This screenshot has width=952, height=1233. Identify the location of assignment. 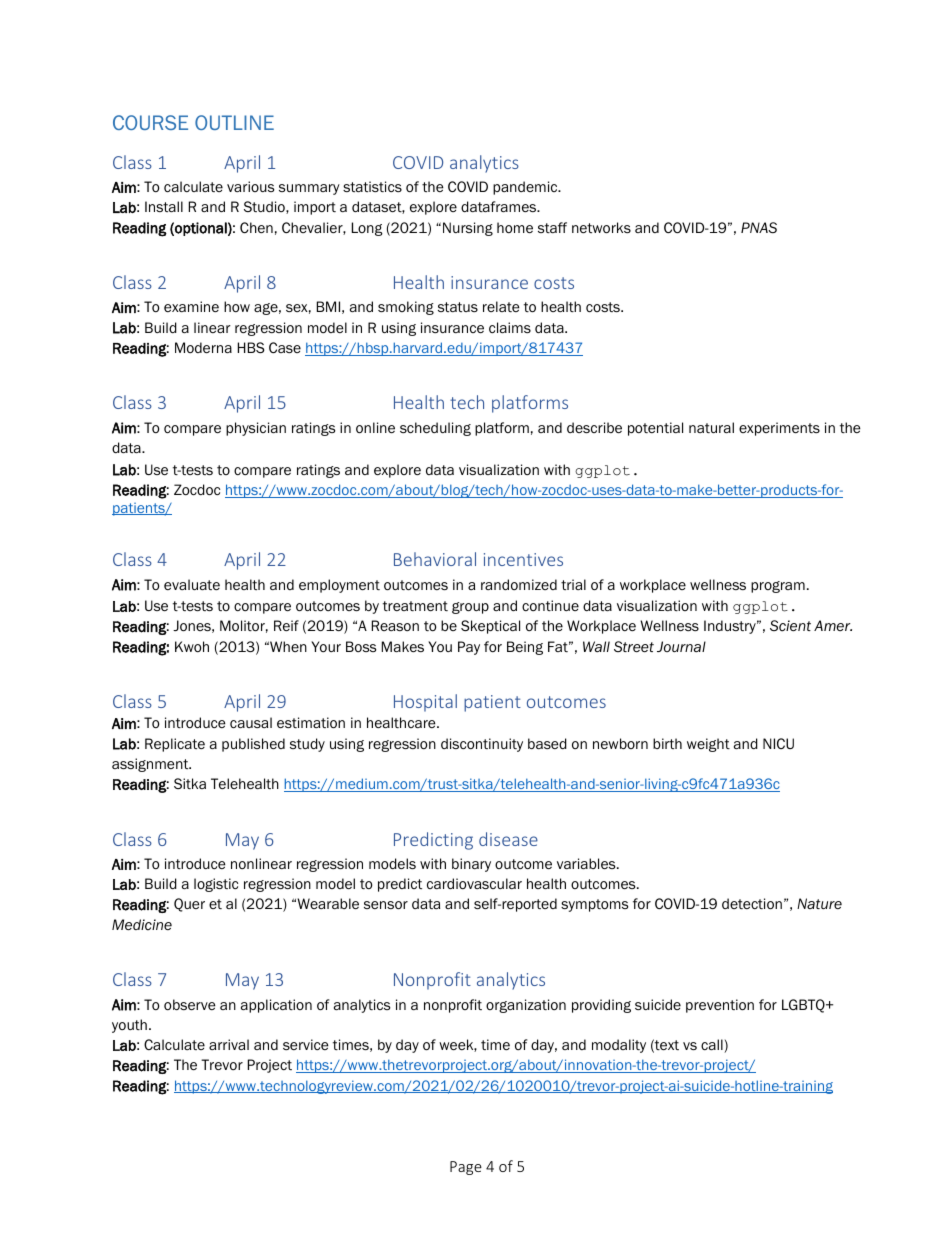
(151, 765).
